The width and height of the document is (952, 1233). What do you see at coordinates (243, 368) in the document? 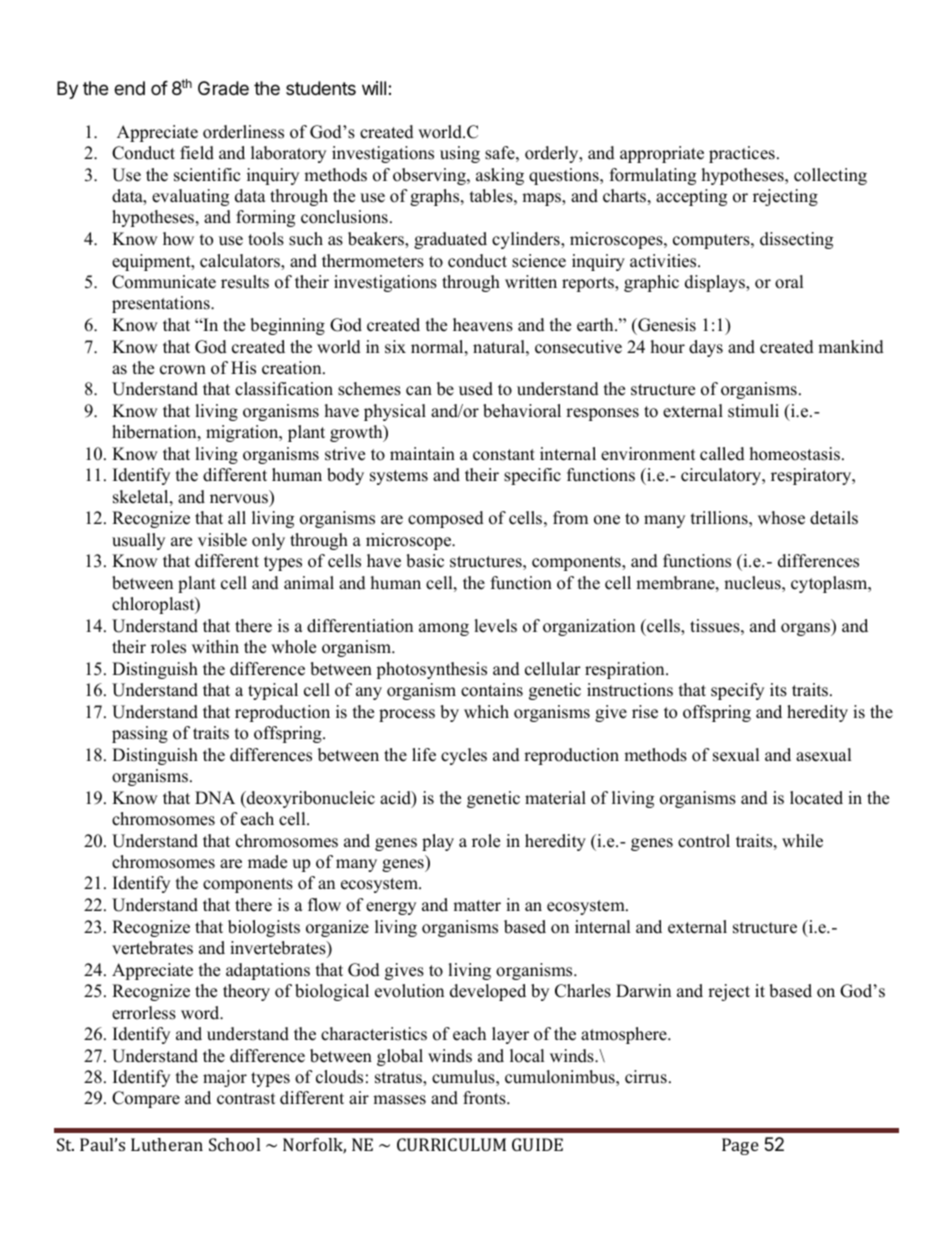
I see `His` at bounding box center [243, 368].
